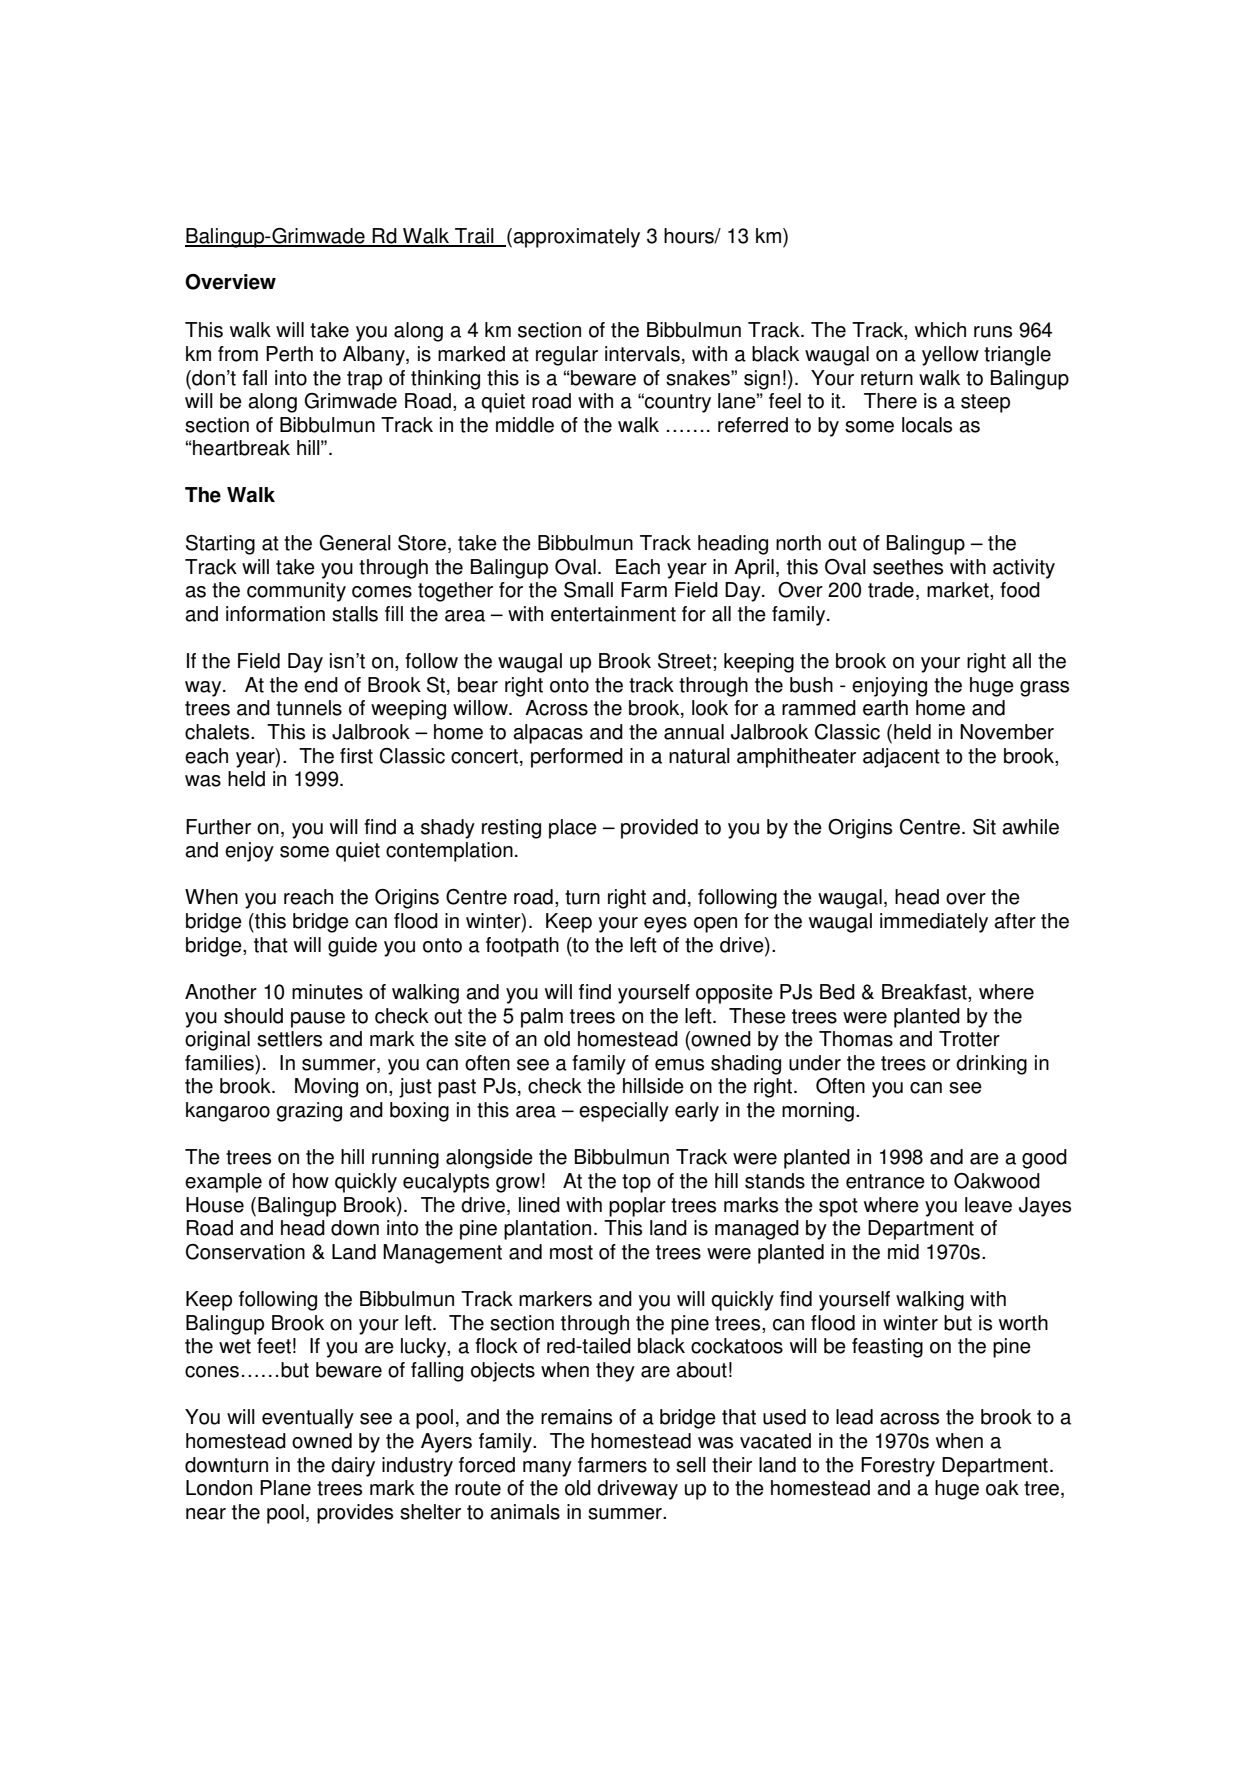 The width and height of the screenshot is (1256, 1778). Describe the element at coordinates (908, 567) in the screenshot. I see `seethes` at that location.
